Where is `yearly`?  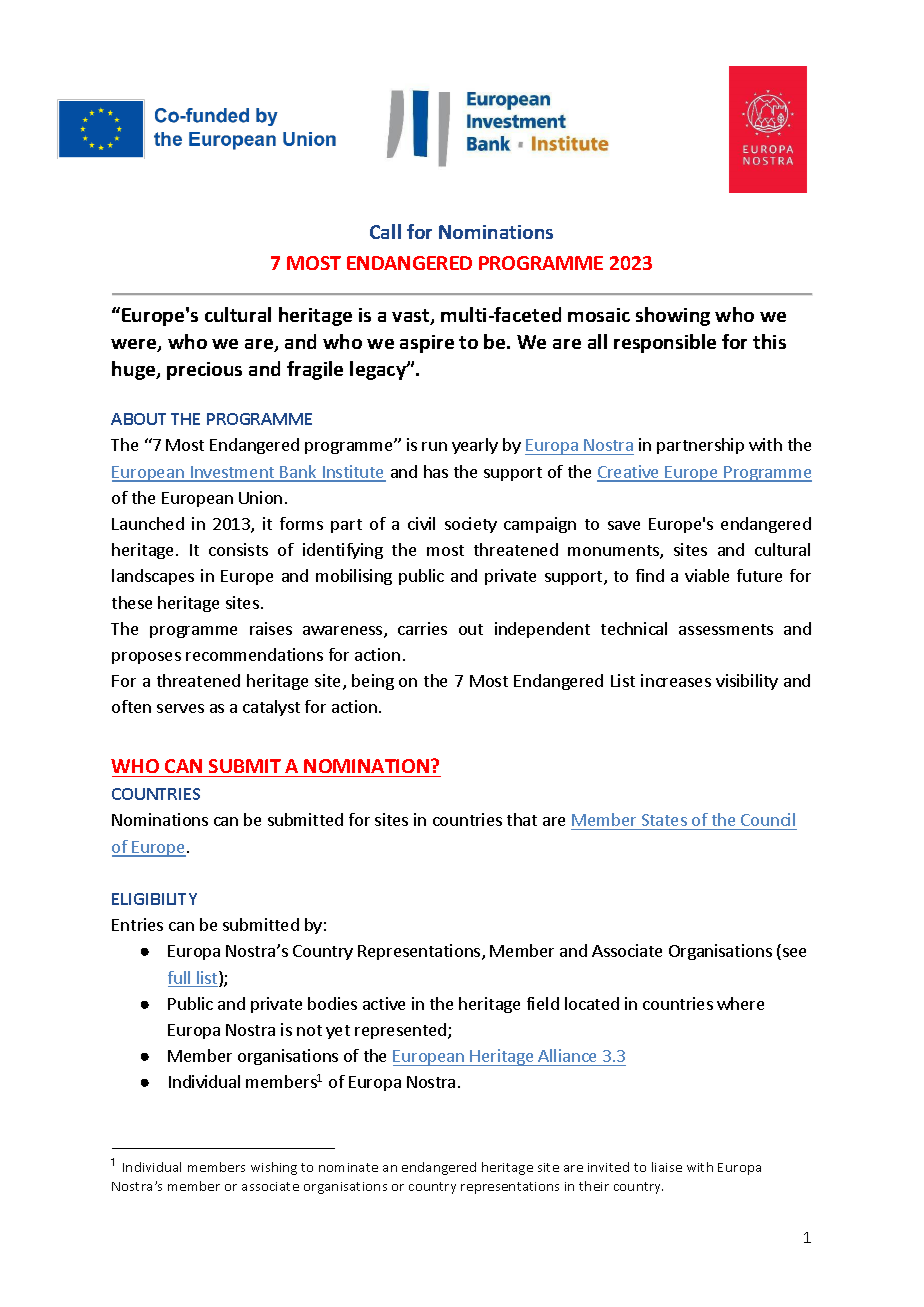
yearly is located at coordinates (475, 446).
